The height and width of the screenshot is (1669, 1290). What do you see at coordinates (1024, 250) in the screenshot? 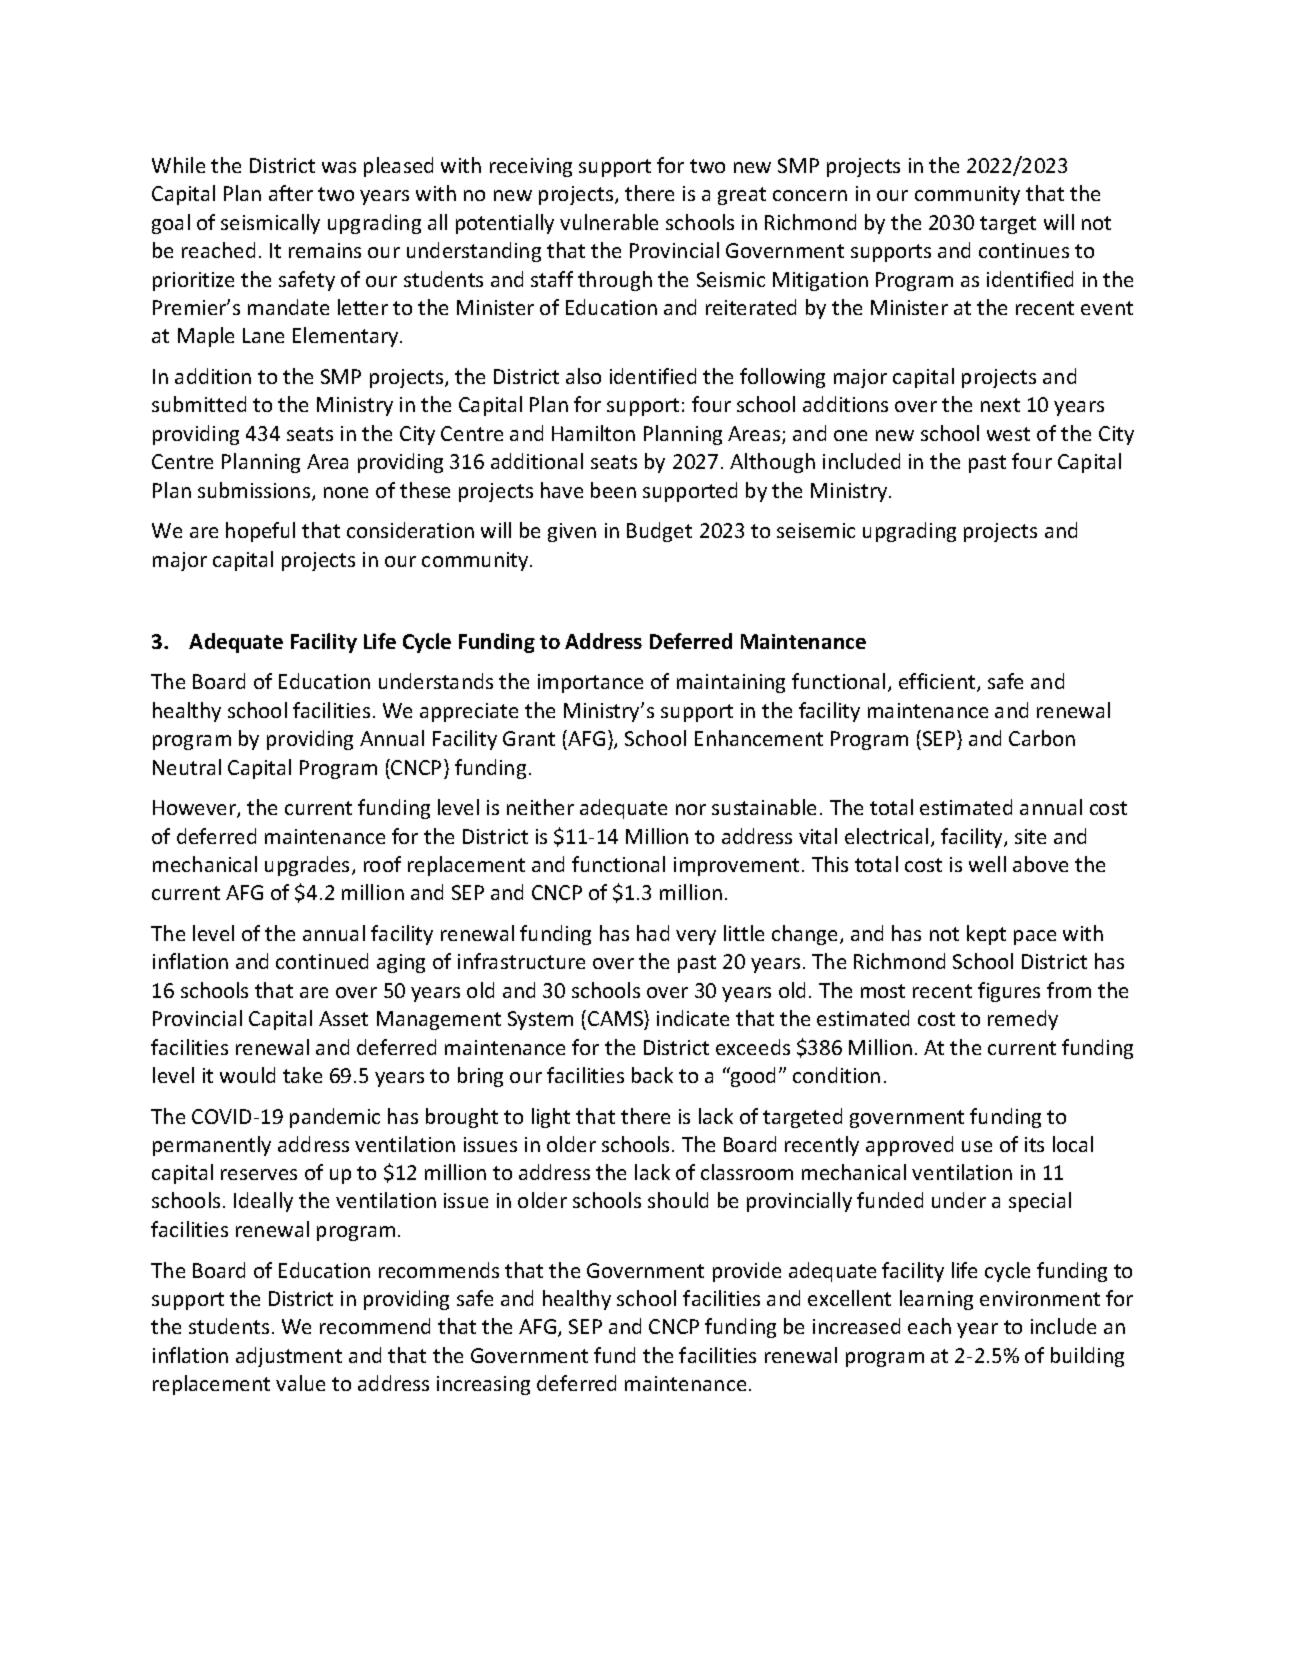
I see `continues` at bounding box center [1024, 250].
